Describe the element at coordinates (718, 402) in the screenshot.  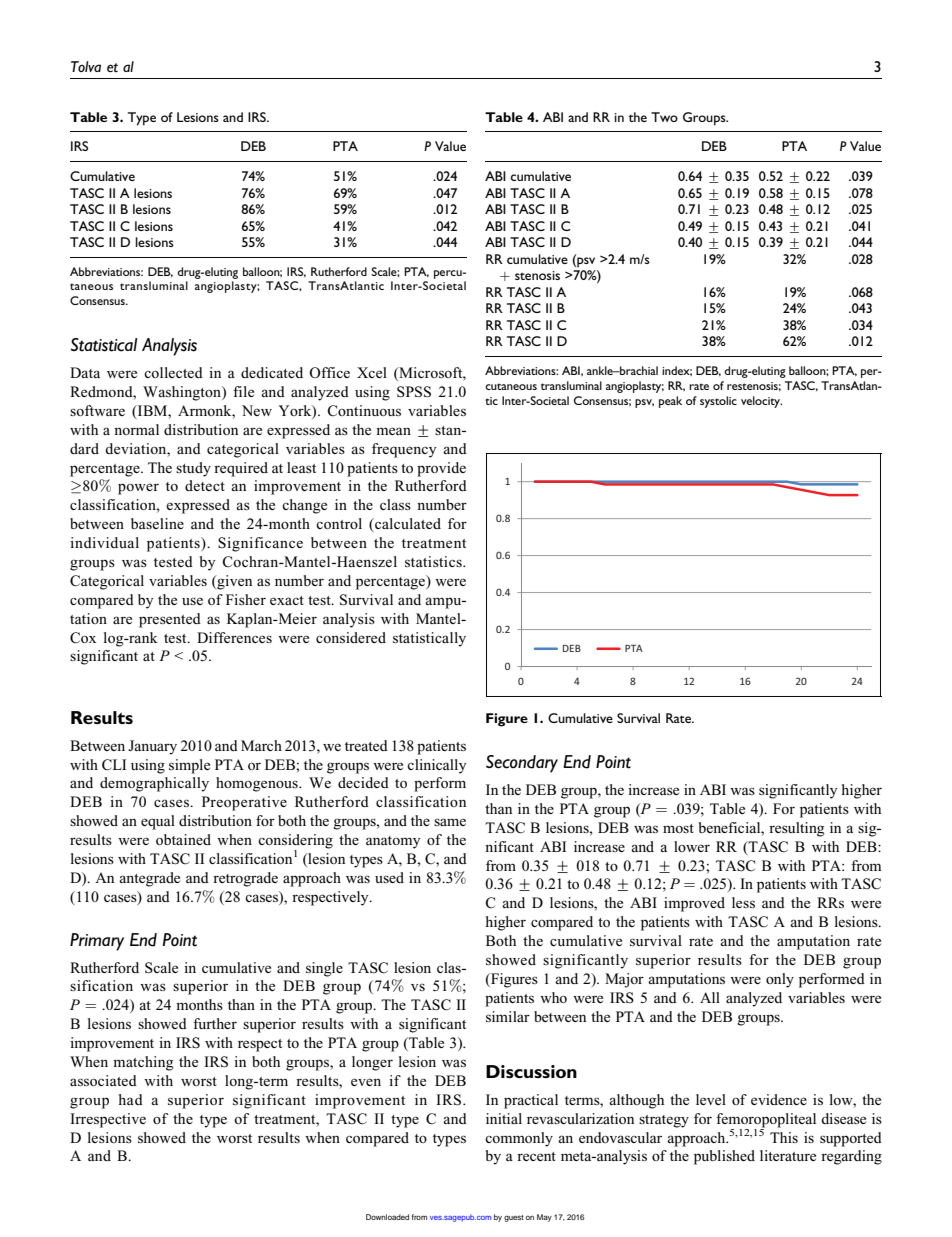
I see `systolic` at that location.
